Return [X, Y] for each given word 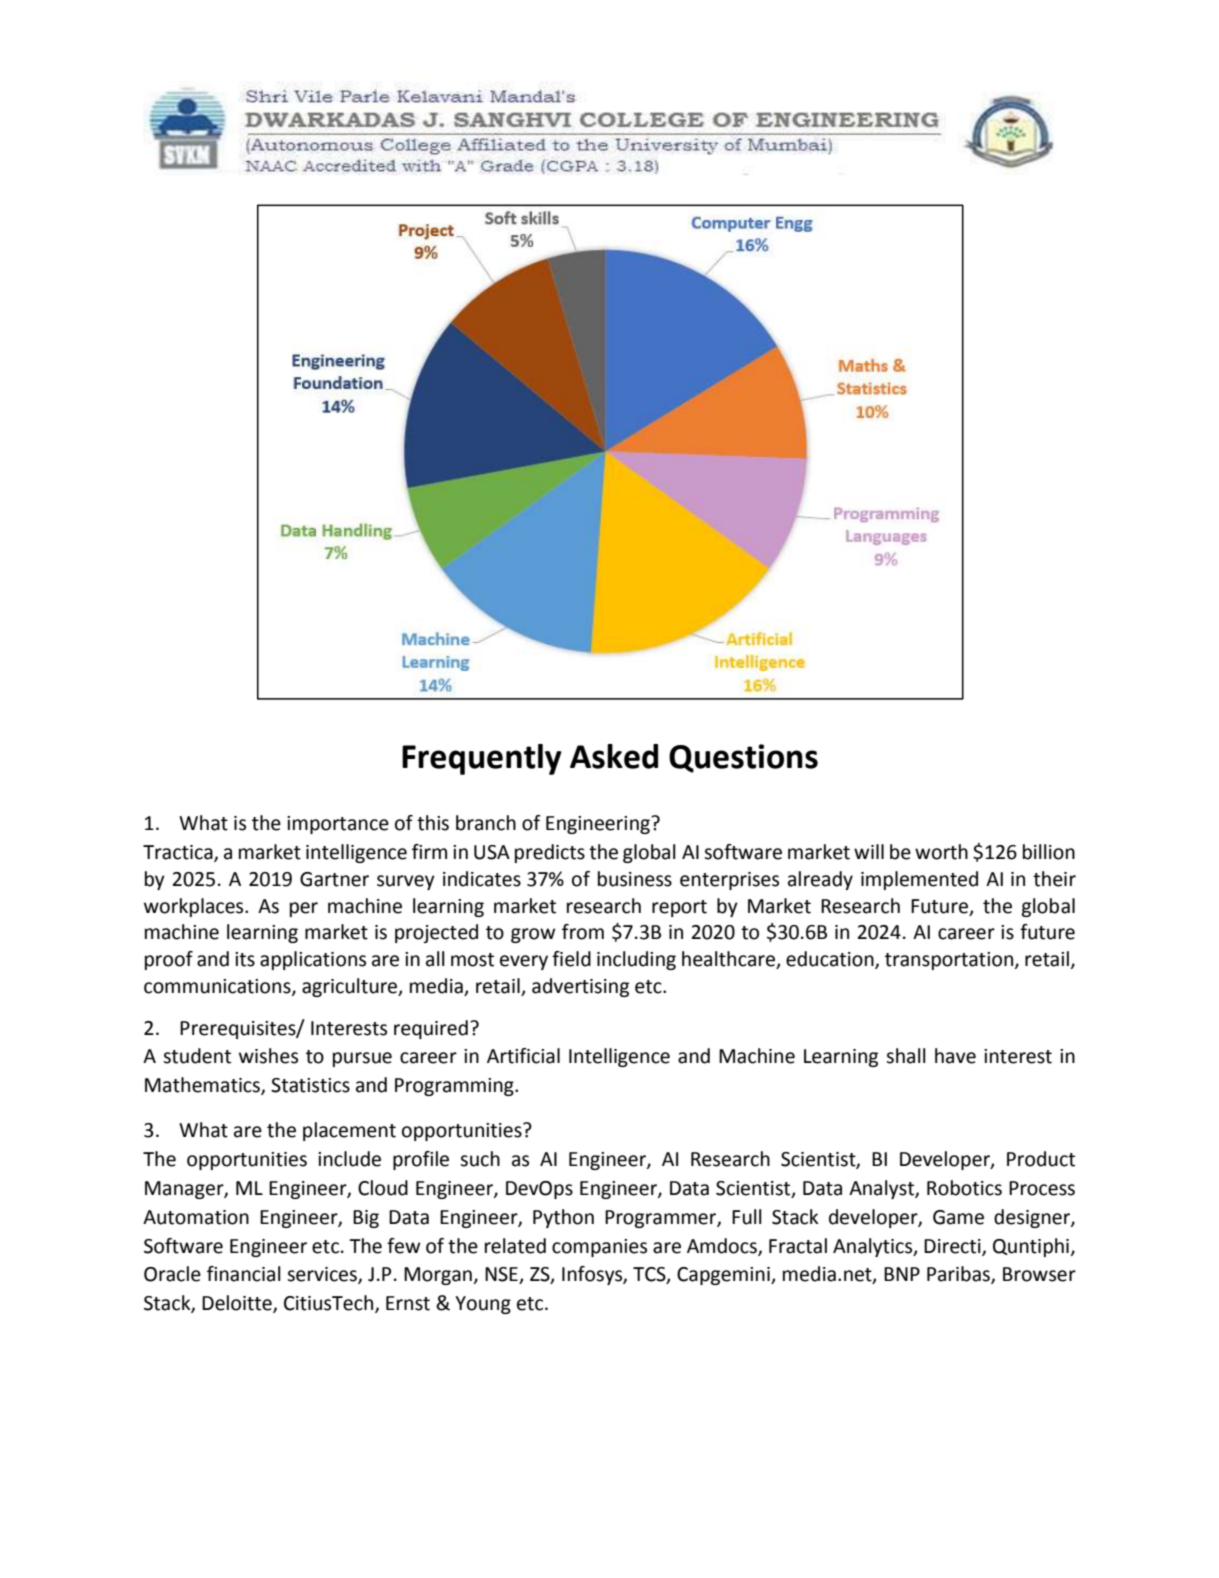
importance [338, 825]
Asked [614, 756]
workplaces [195, 907]
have [955, 1056]
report [679, 908]
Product [1041, 1159]
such [480, 1159]
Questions [743, 758]
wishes [268, 1056]
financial [244, 1274]
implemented [919, 880]
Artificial [523, 1056]
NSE [502, 1275]
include [349, 1159]
